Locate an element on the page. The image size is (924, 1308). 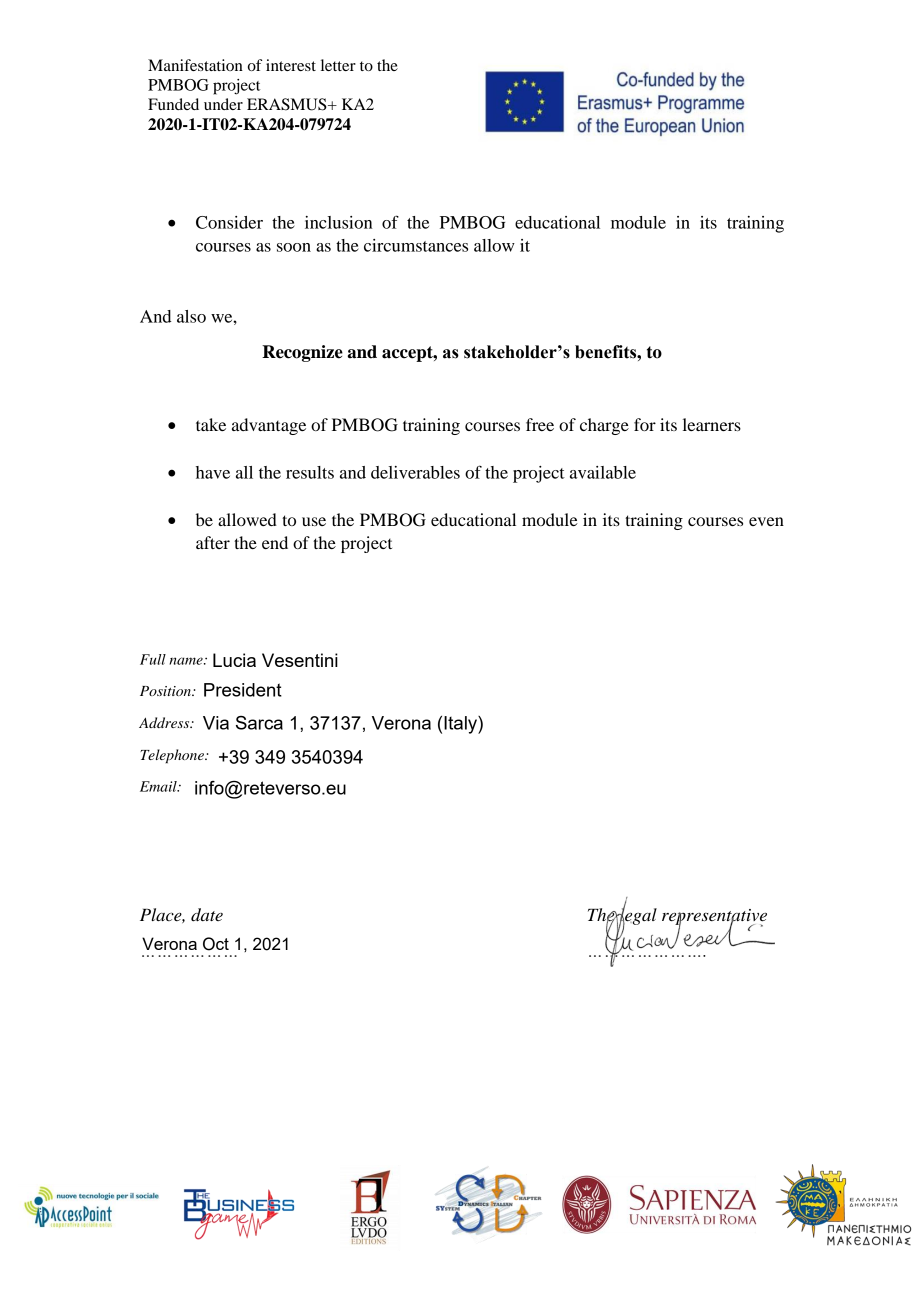
under is located at coordinates (223, 104).
